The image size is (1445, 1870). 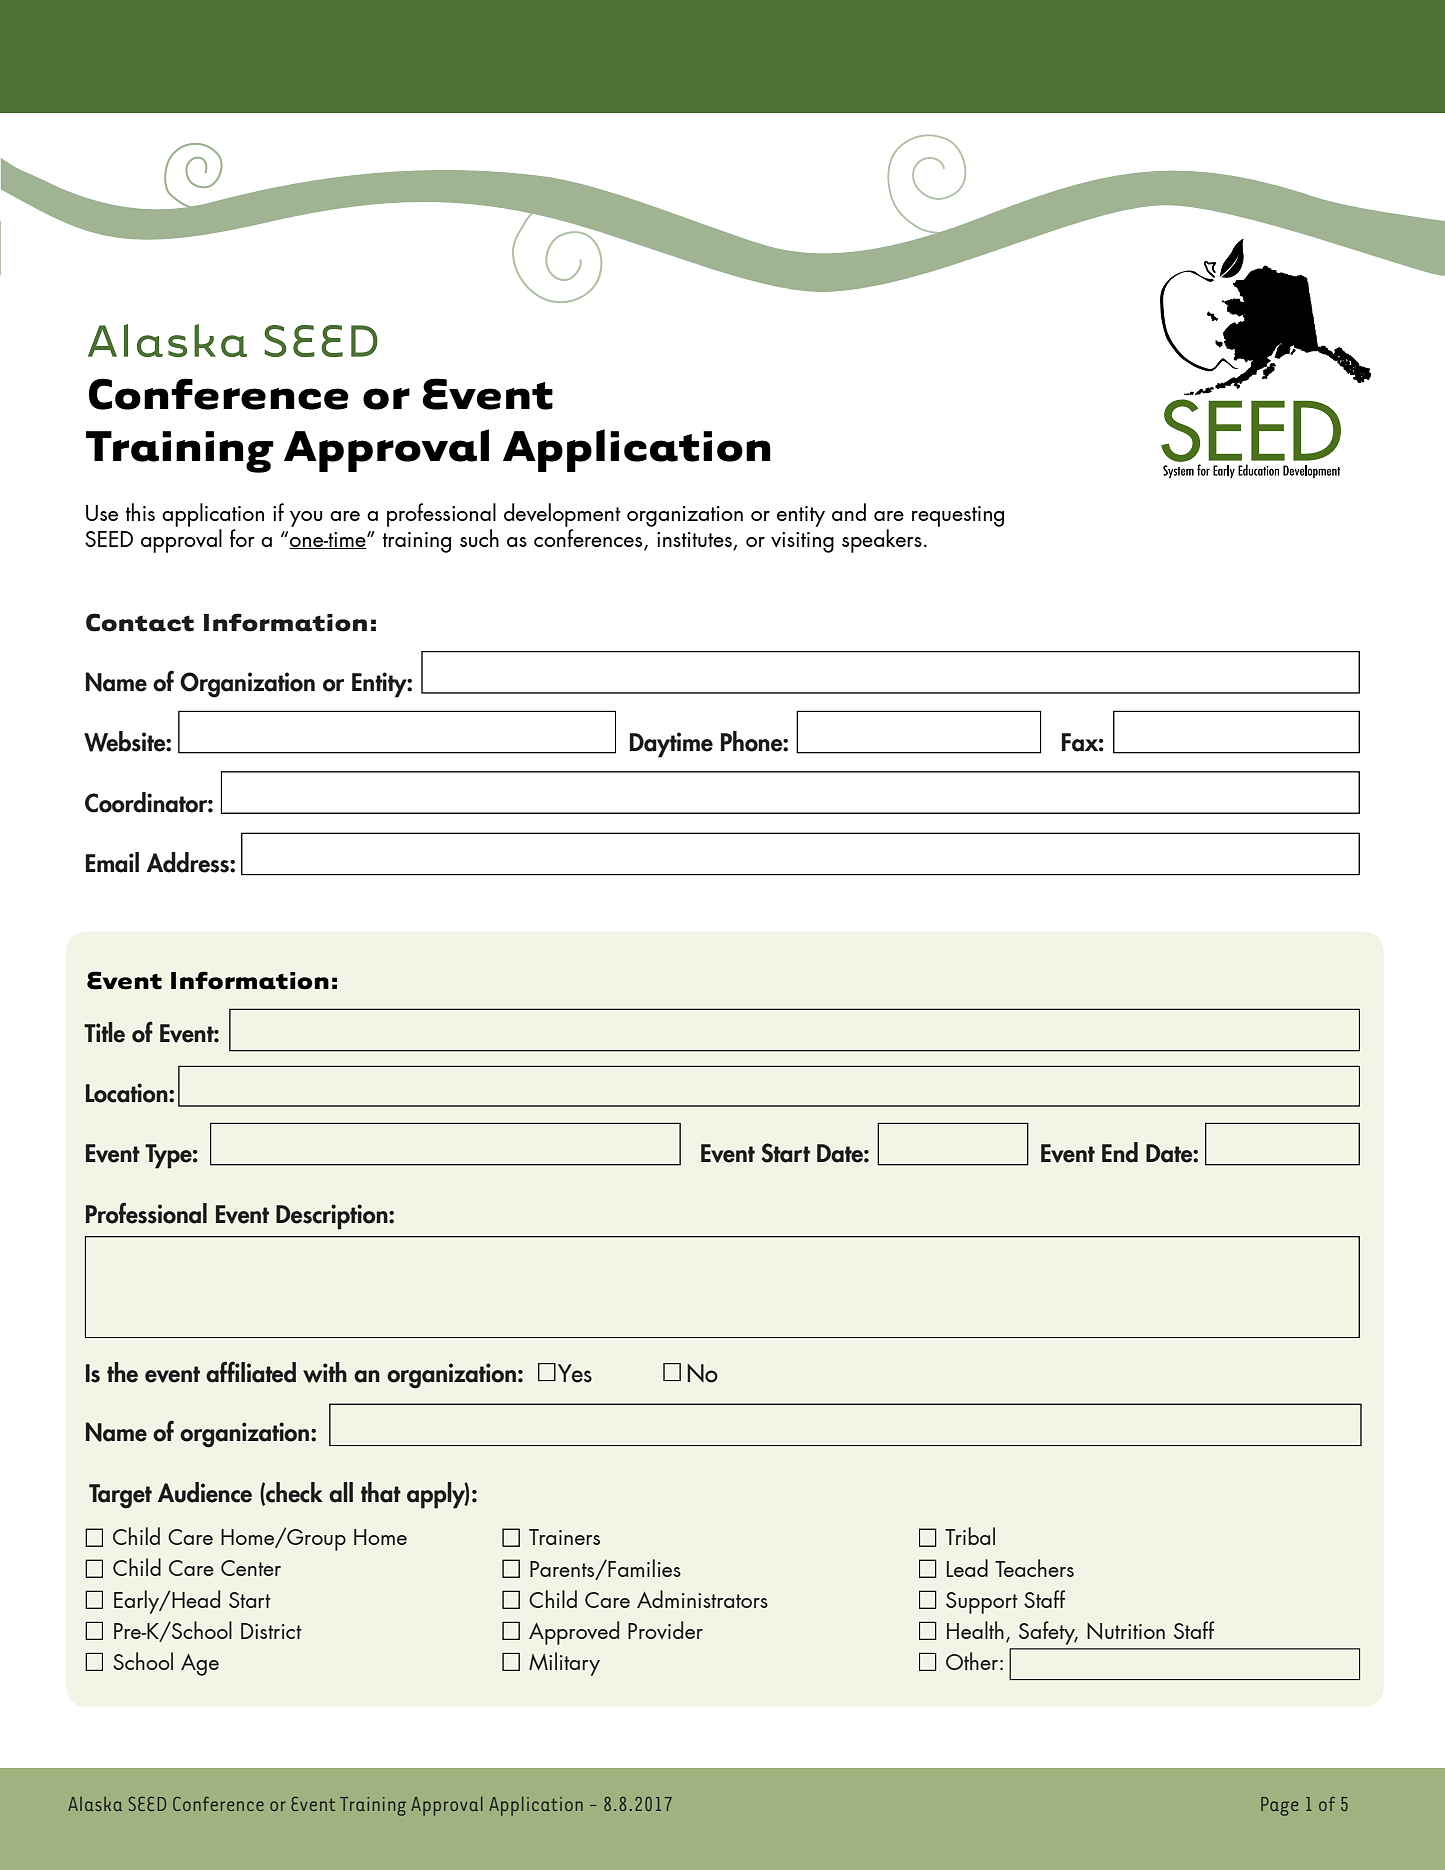 I want to click on Tribal, so click(x=970, y=1536).
